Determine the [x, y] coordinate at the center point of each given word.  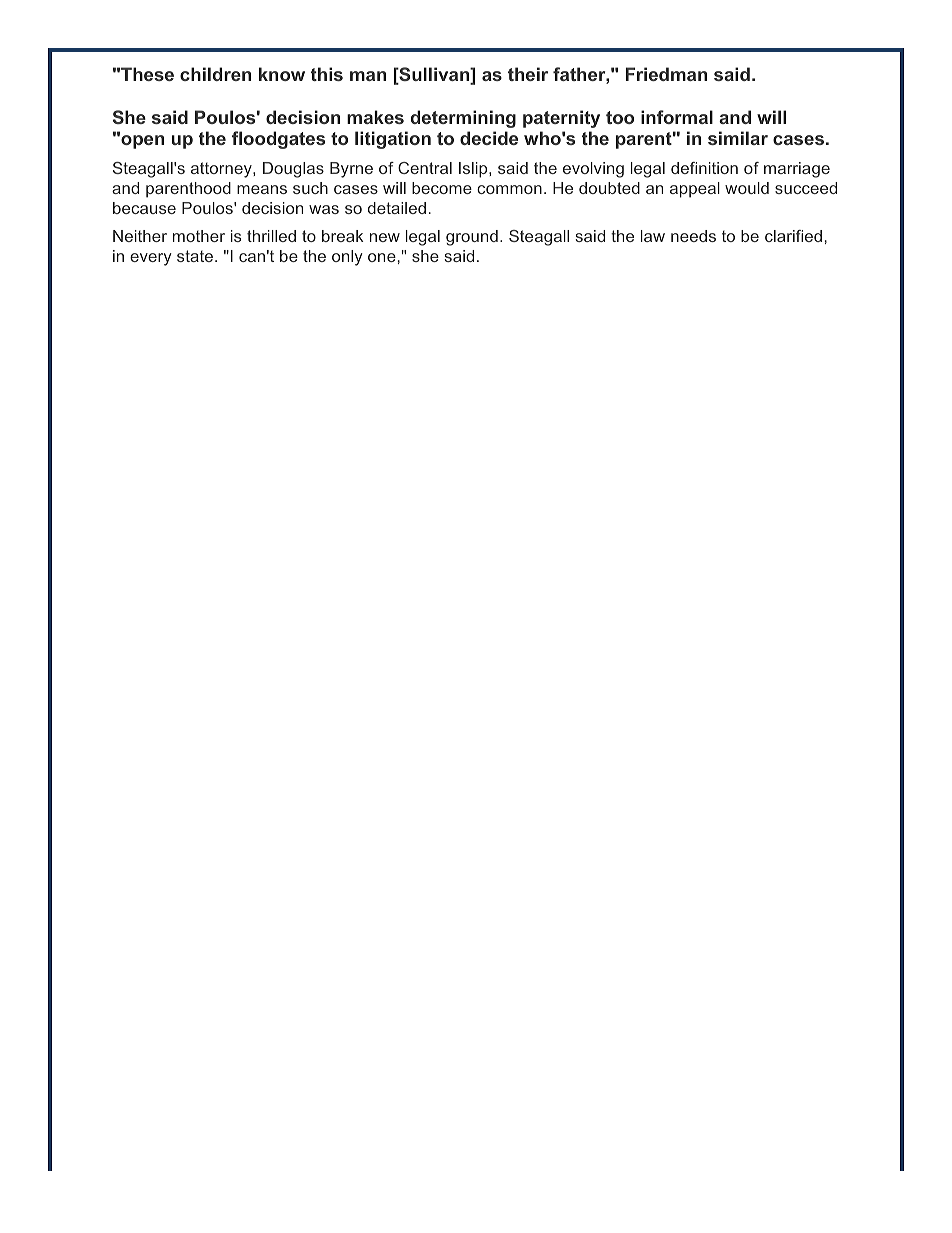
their [528, 74]
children [215, 74]
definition [704, 168]
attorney [222, 170]
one [383, 257]
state [195, 256]
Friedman [666, 74]
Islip [474, 170]
